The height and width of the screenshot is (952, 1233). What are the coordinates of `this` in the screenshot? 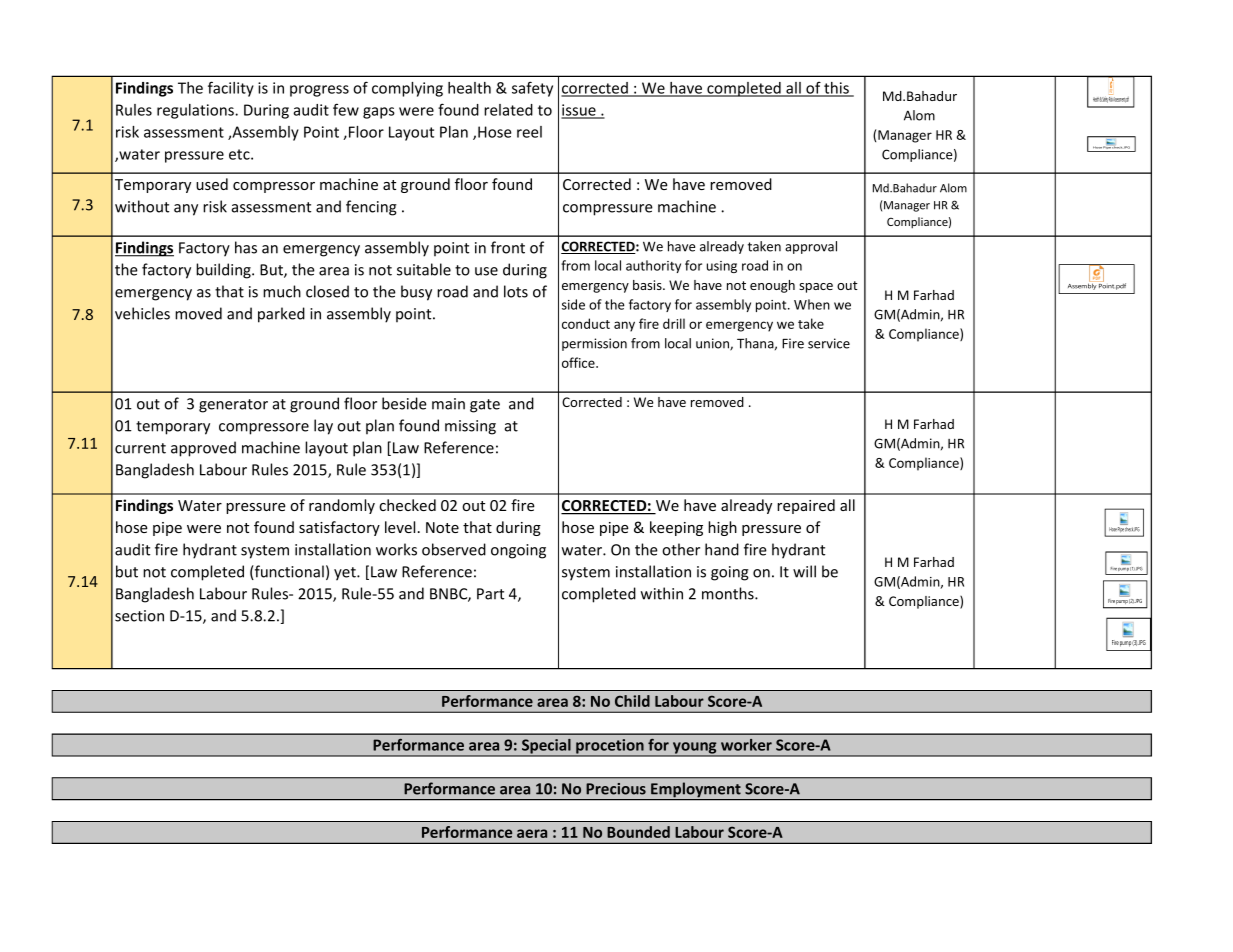 It's located at (836, 89).
